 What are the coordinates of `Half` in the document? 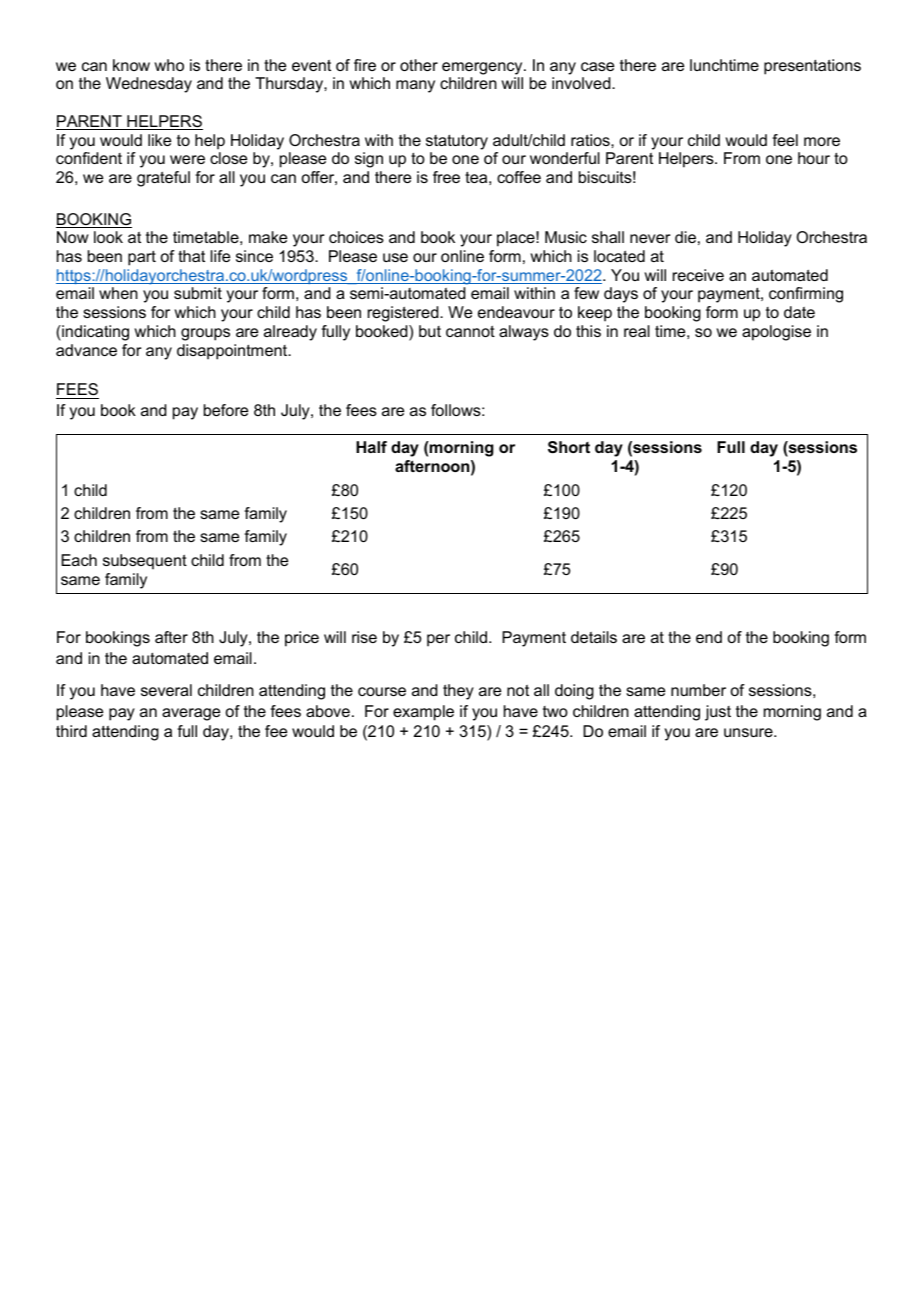 It's located at (371, 447).
